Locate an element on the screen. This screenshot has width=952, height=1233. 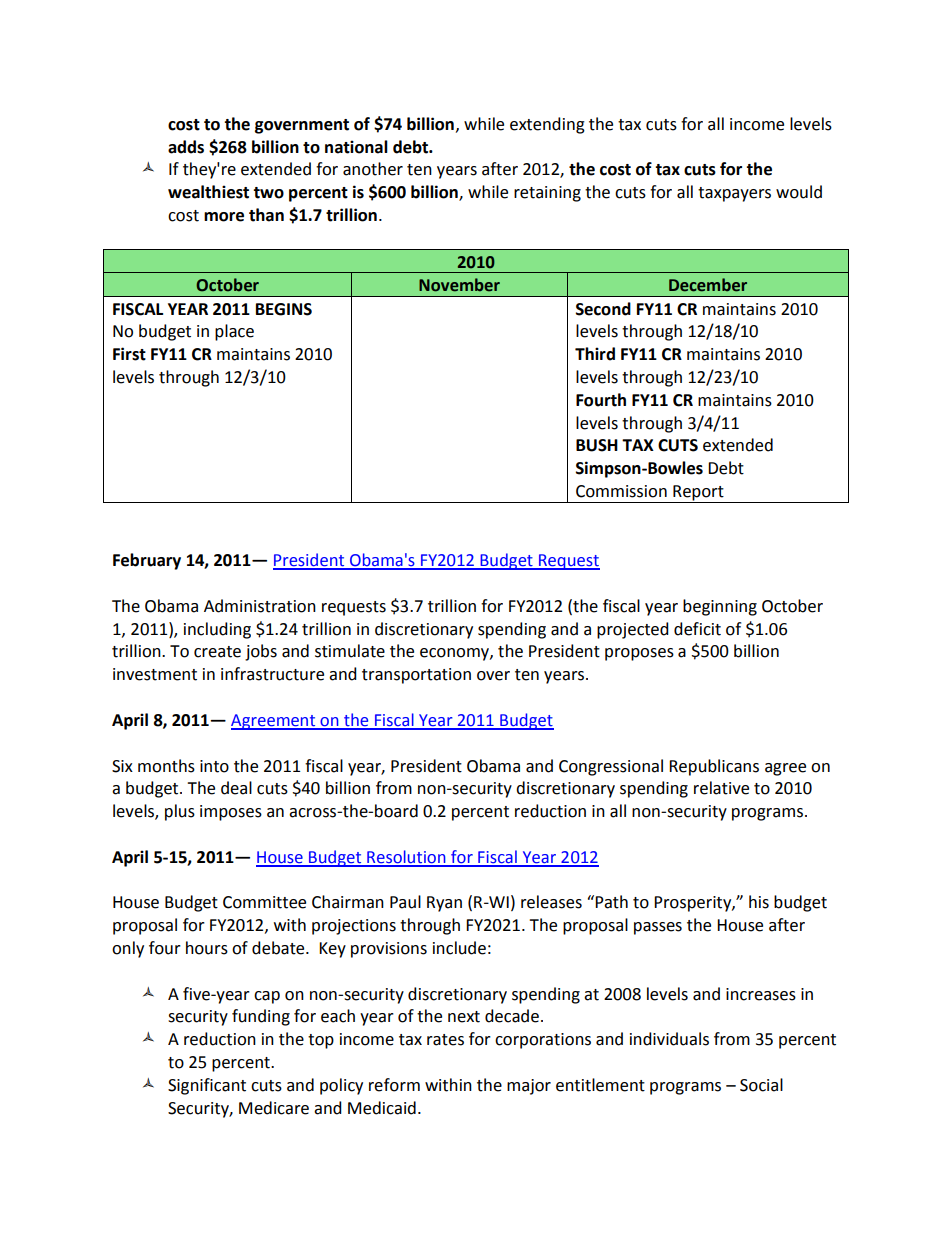
including is located at coordinates (217, 630).
